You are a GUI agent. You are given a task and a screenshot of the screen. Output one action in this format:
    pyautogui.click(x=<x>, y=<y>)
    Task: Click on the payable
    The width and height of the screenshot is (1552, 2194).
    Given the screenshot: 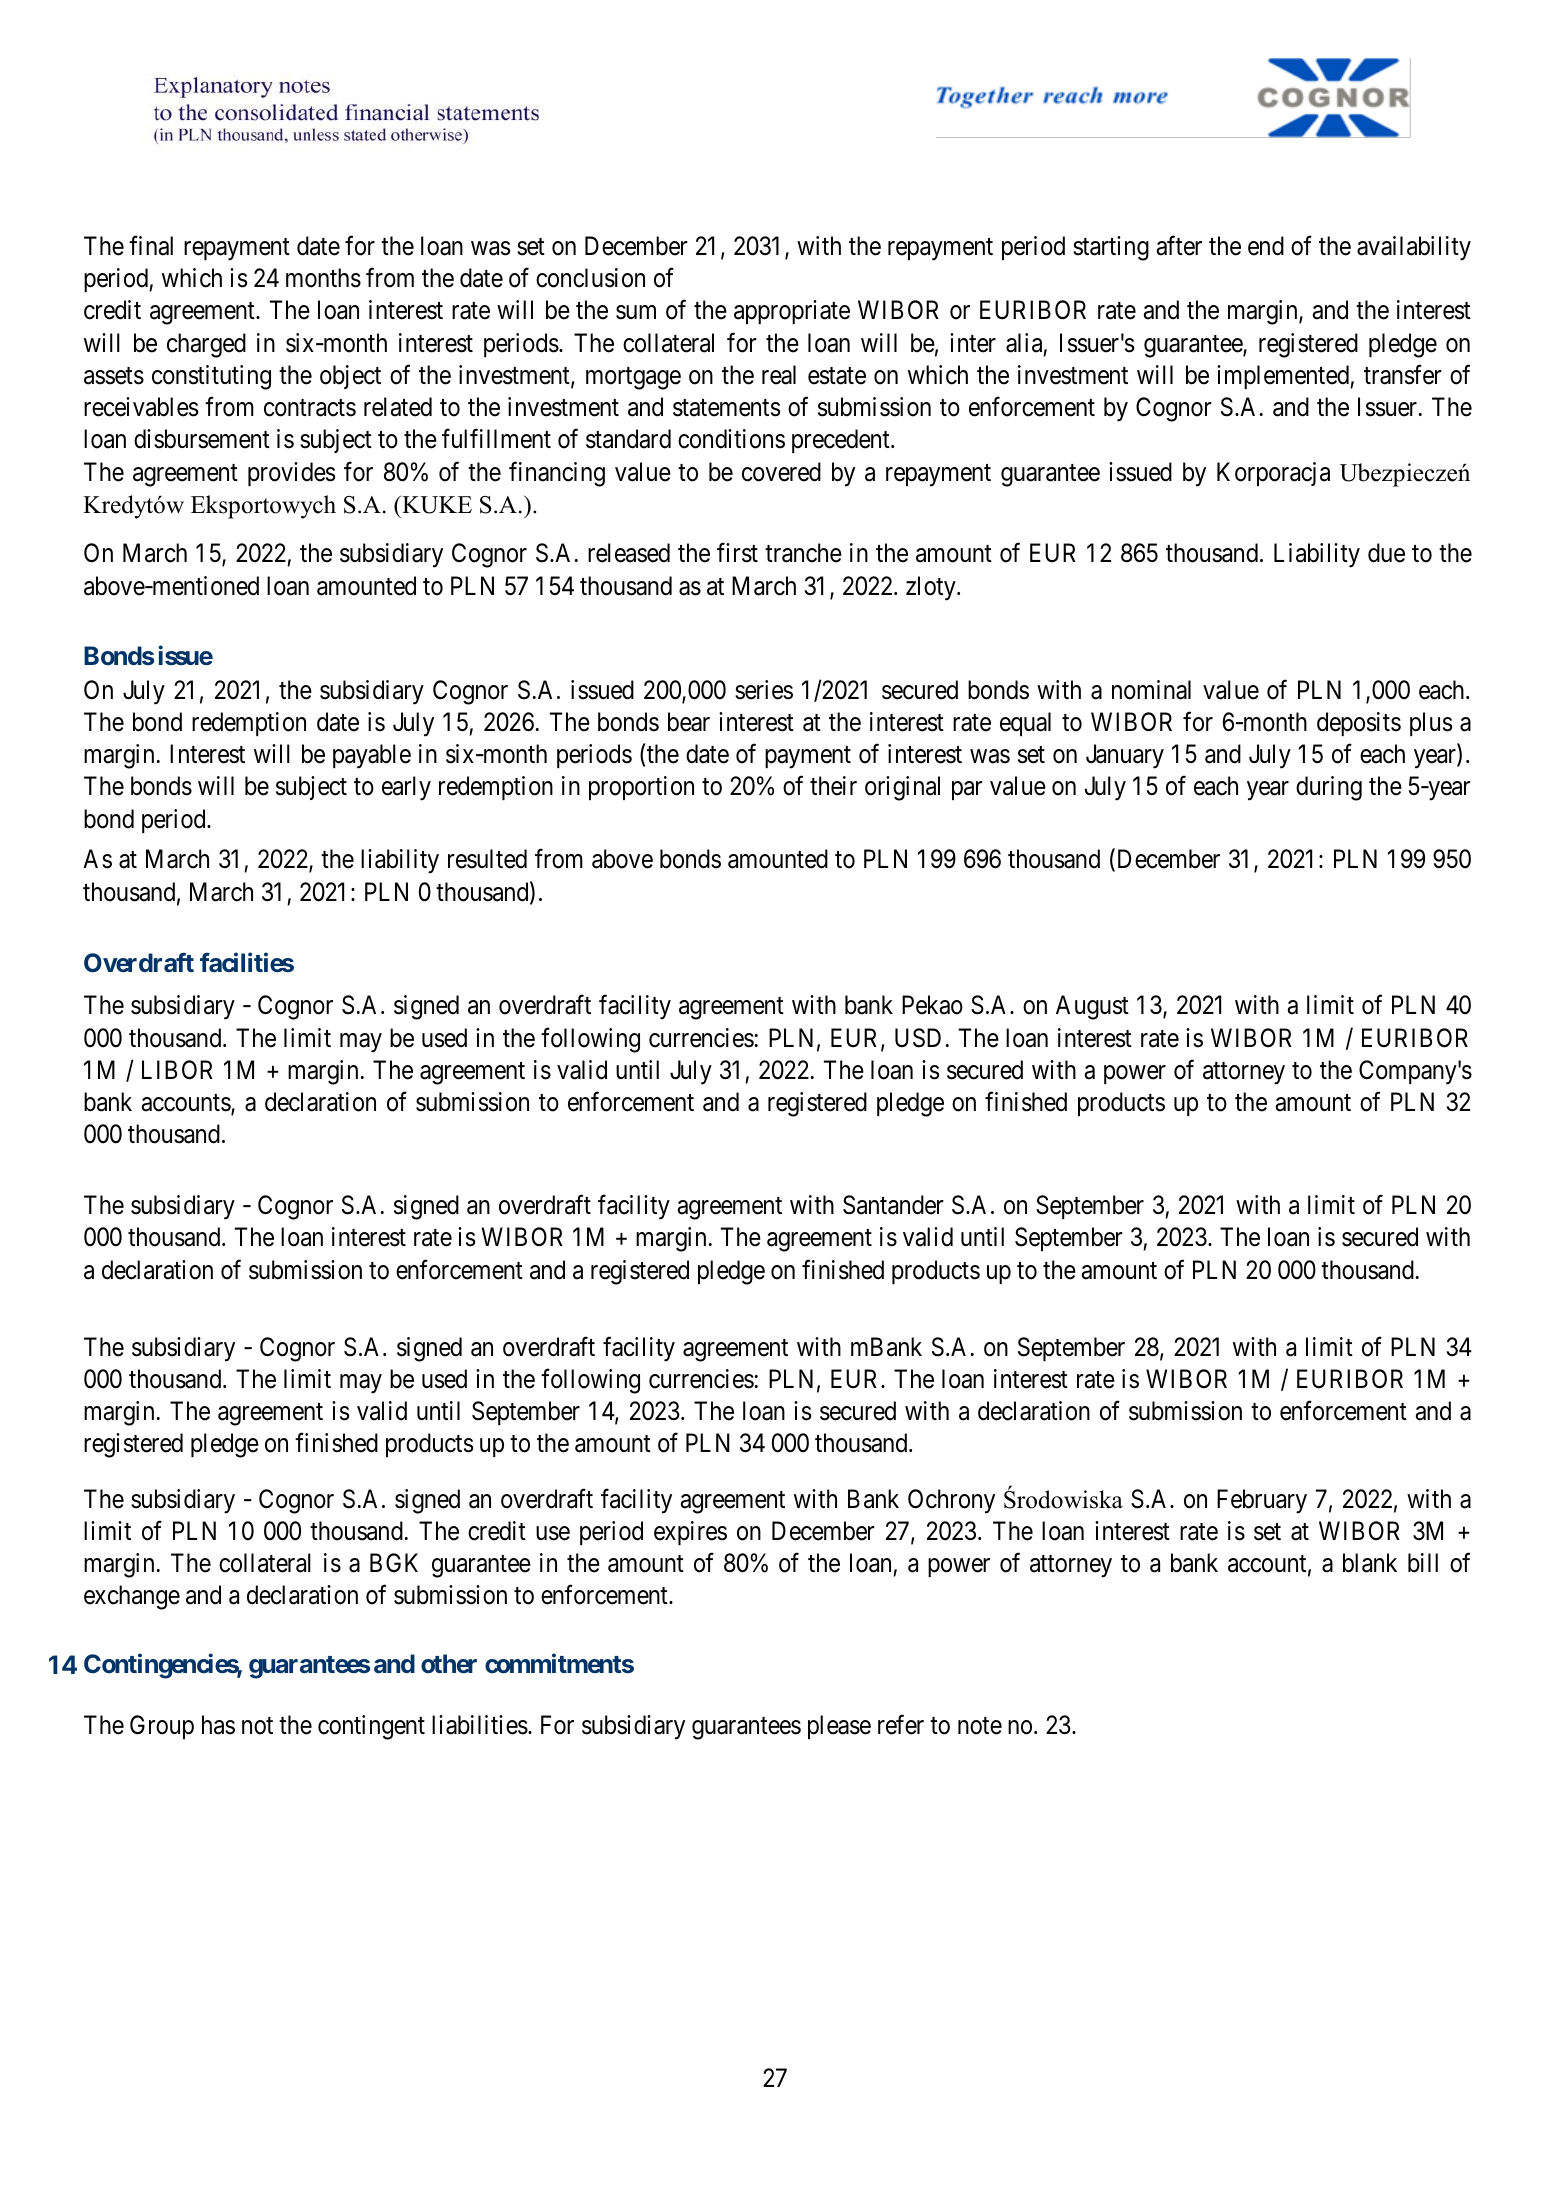 What is the action you would take?
    pyautogui.click(x=372, y=756)
